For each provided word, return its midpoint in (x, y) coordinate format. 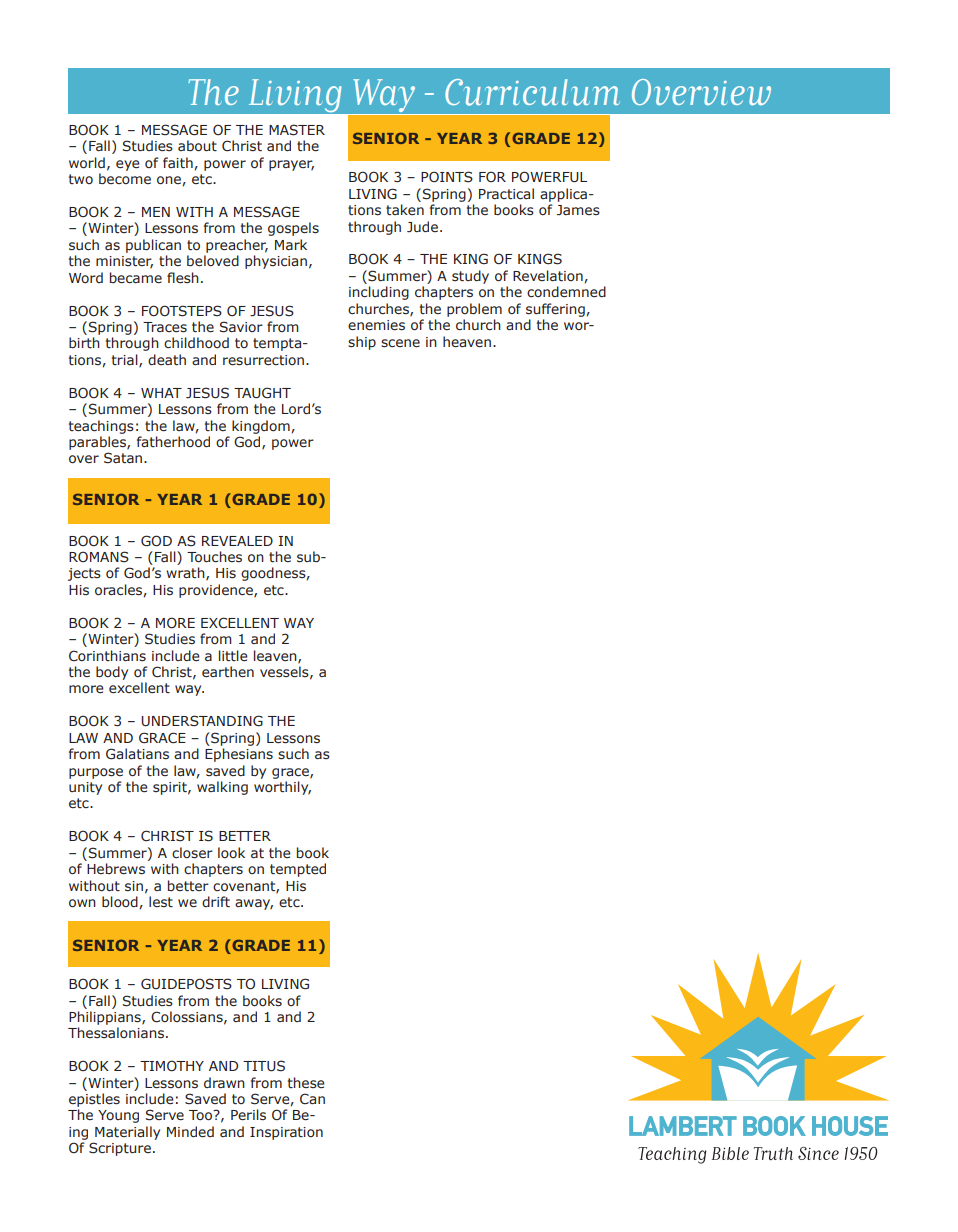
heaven (467, 342)
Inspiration (286, 1133)
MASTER (297, 130)
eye (128, 165)
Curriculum (532, 92)
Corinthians (107, 656)
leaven (276, 656)
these (306, 1082)
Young (118, 1116)
